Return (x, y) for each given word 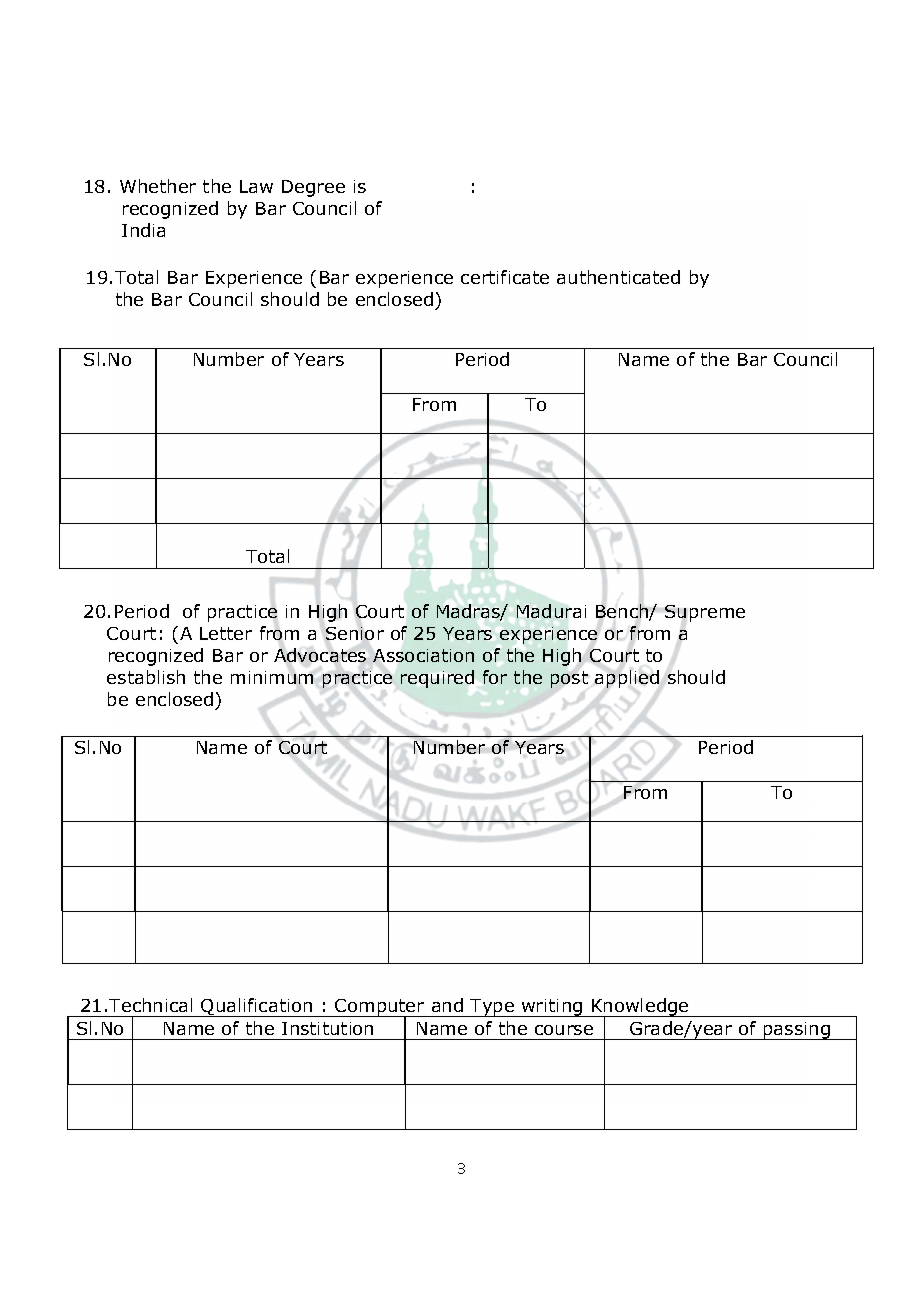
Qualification (257, 1007)
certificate (505, 277)
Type (492, 1008)
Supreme (705, 613)
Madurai (551, 611)
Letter (226, 633)
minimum (272, 677)
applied (627, 679)
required (437, 679)
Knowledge (640, 1008)
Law (256, 186)
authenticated (618, 277)
